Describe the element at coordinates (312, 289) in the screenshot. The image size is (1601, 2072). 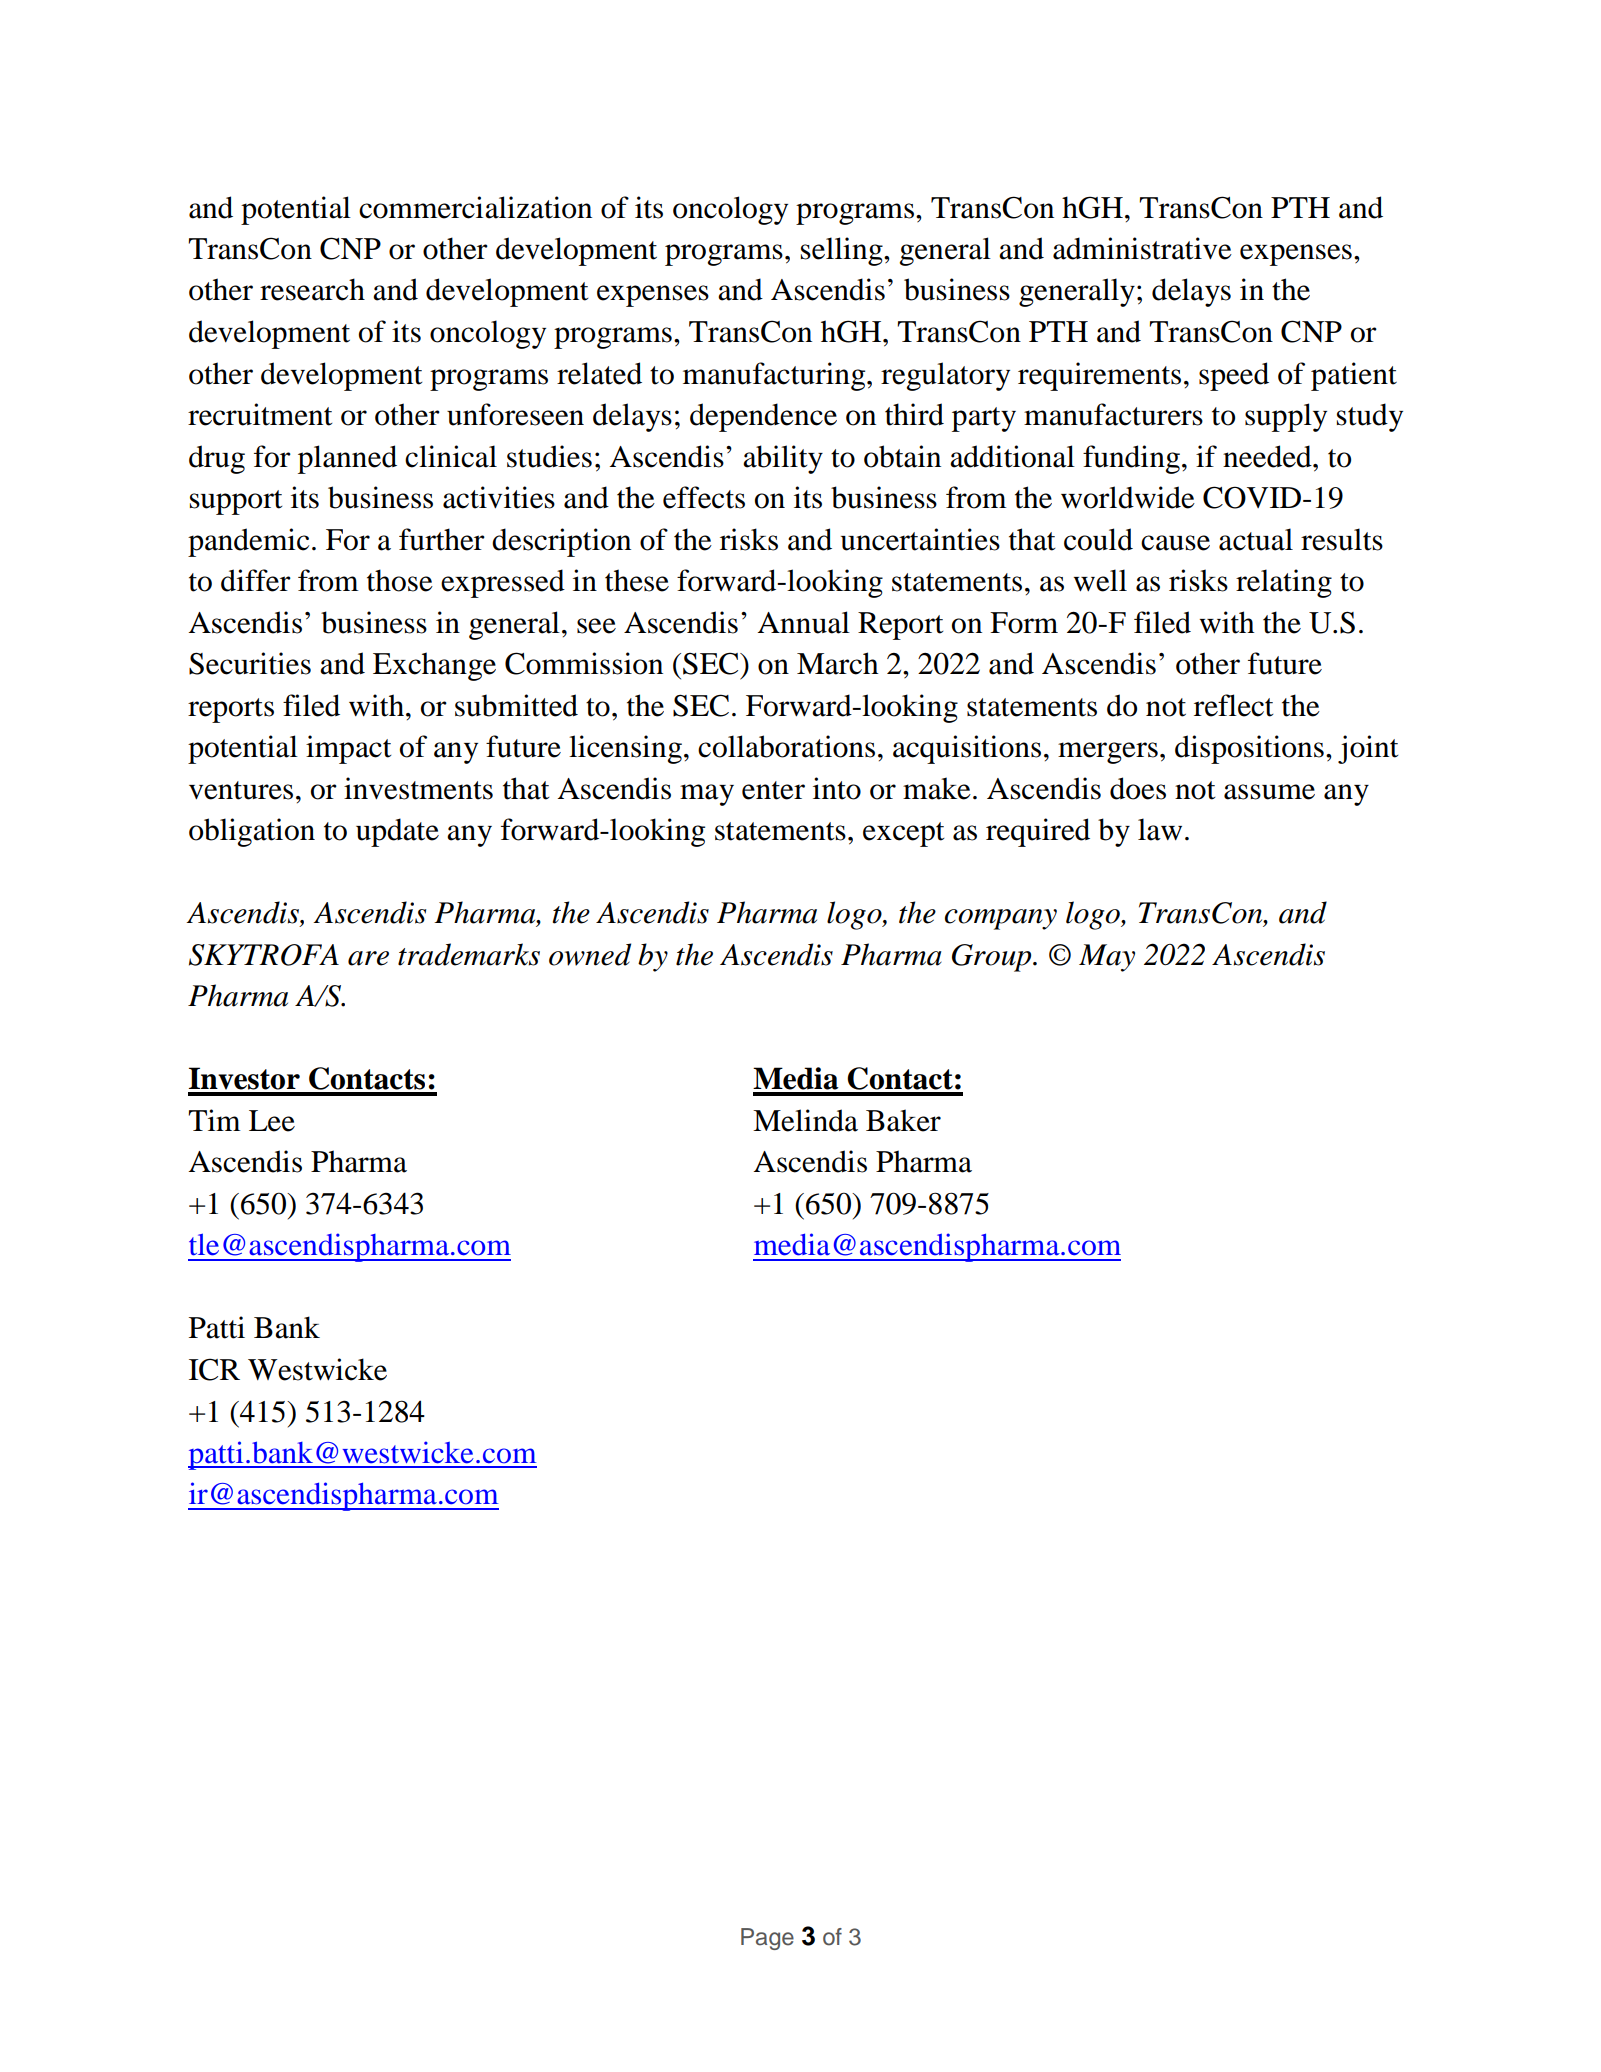
I see `research` at that location.
